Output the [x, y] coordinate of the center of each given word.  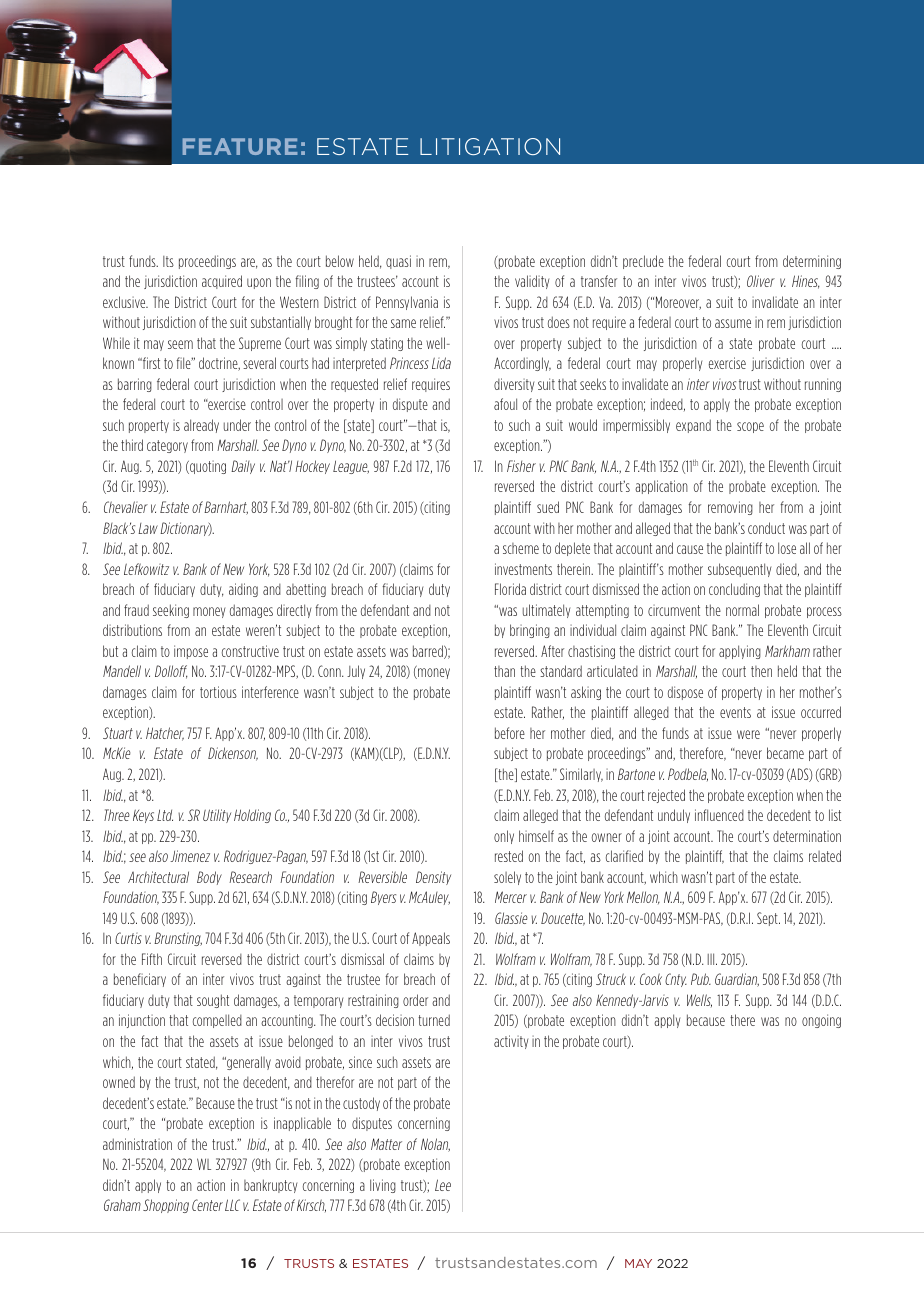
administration [137, 1144]
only [504, 837]
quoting [207, 467]
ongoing [821, 1021]
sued [548, 507]
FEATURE [240, 146]
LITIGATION [490, 146]
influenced [719, 815]
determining [812, 262]
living [383, 1186]
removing [730, 508]
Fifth [152, 959]
